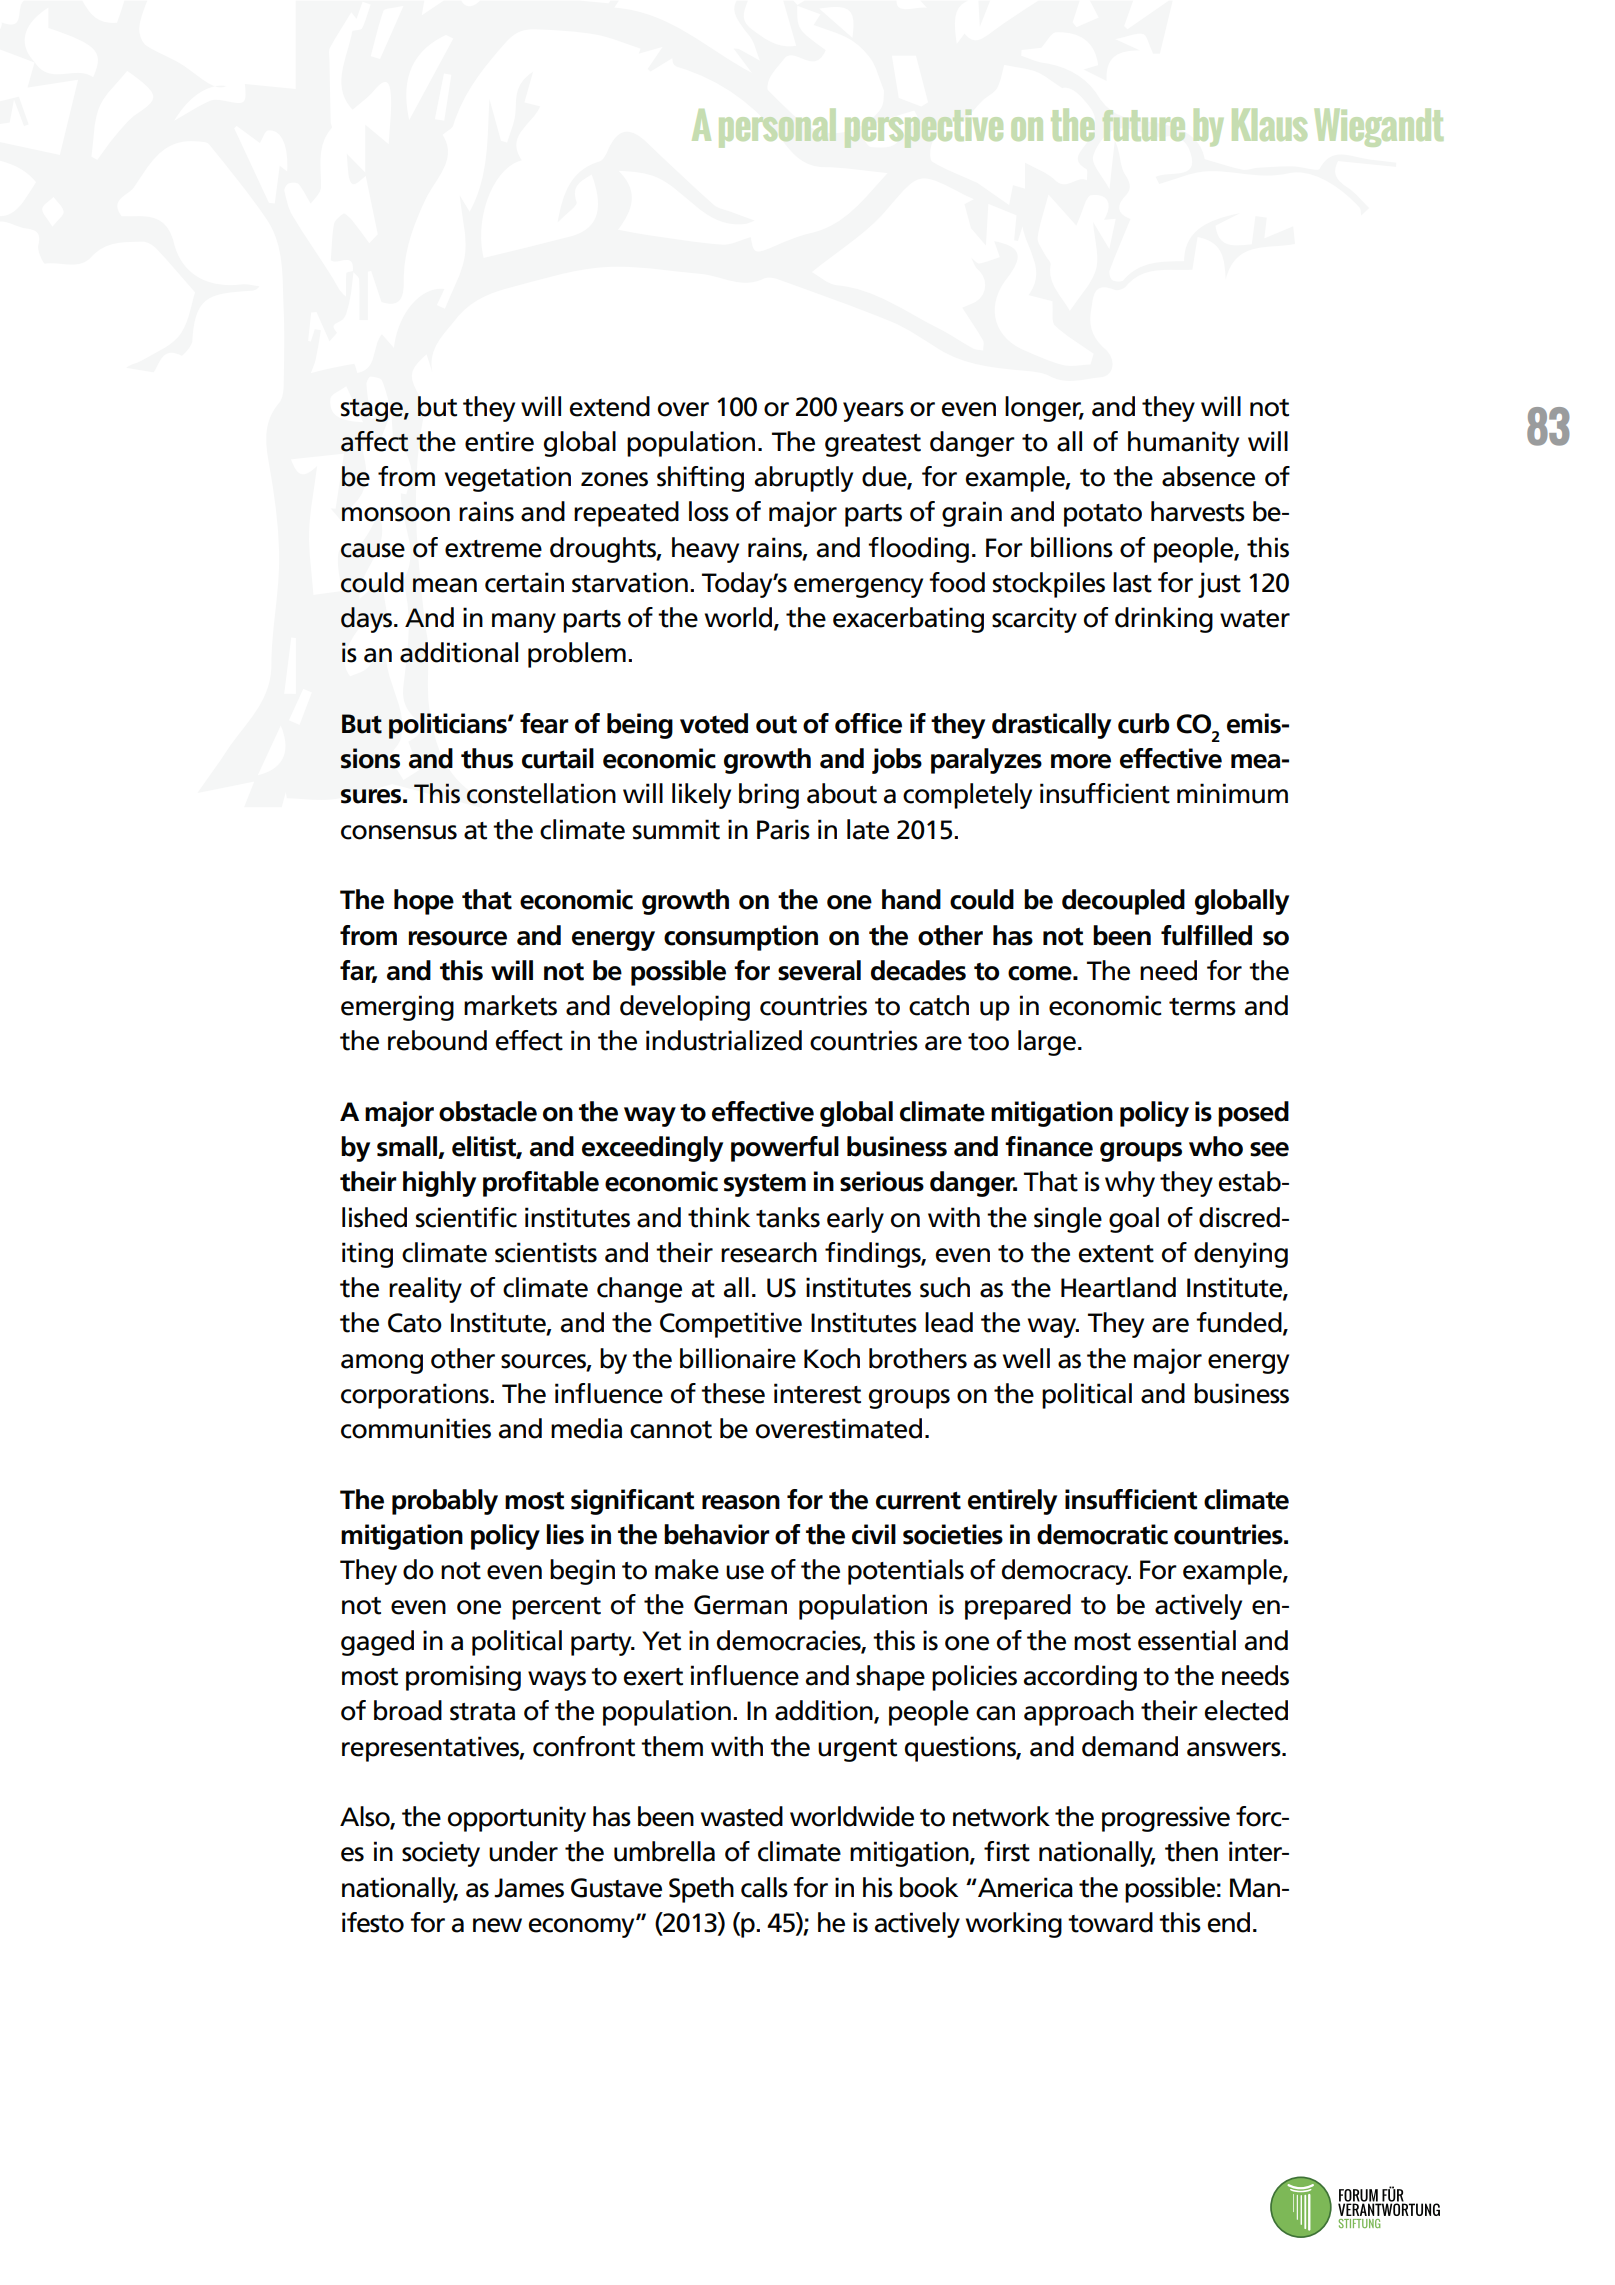 This image has height=2285, width=1615. Describe the element at coordinates (819, 970) in the image. I see `several` at that location.
